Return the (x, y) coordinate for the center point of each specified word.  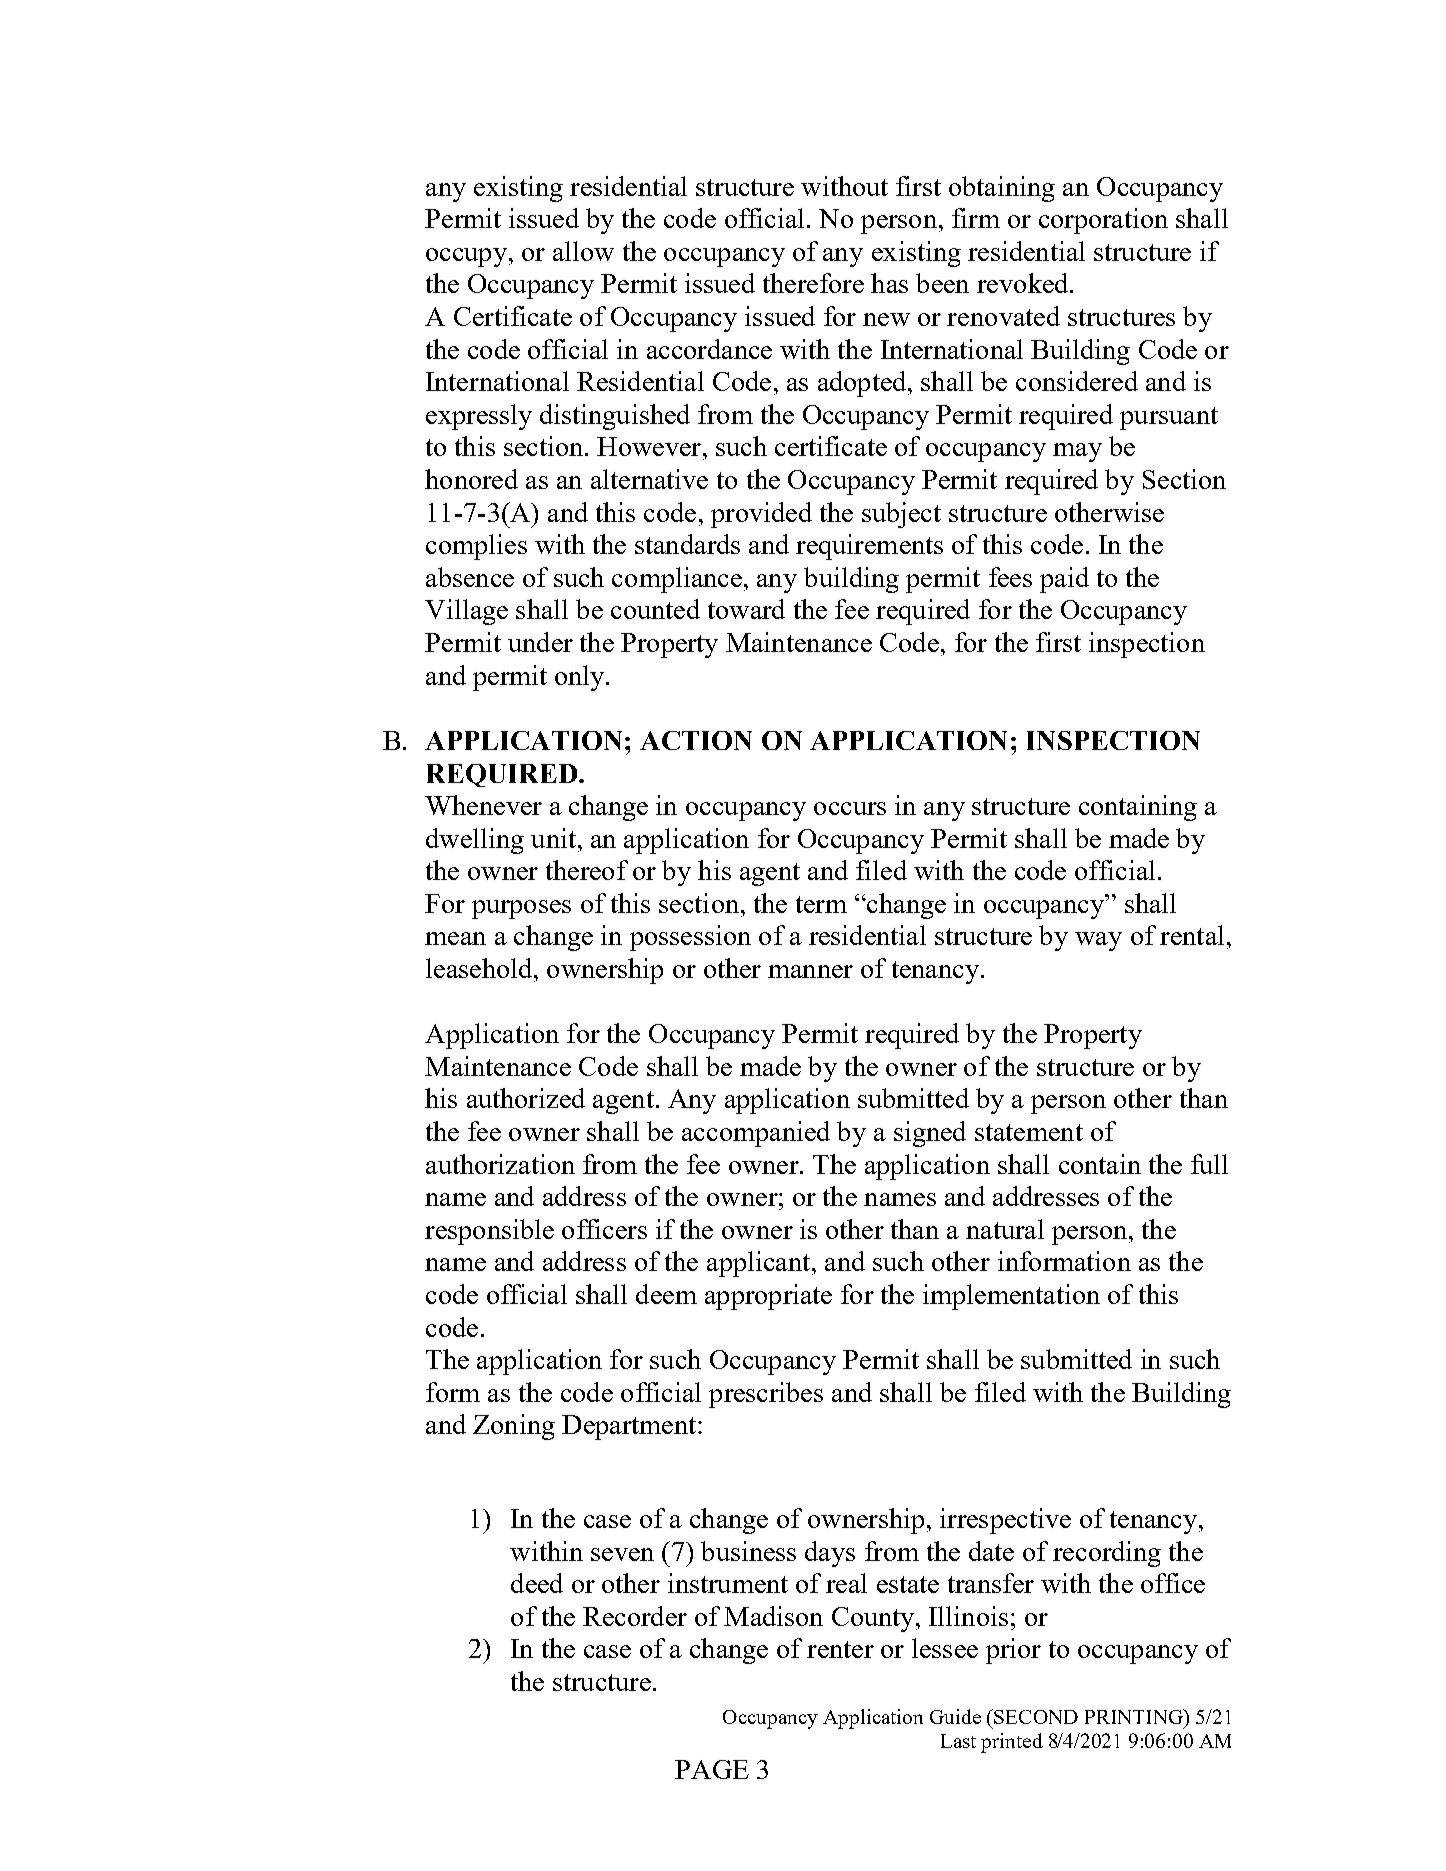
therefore (813, 283)
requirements (869, 547)
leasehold (480, 968)
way (1098, 941)
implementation (1011, 1297)
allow (583, 251)
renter (840, 1649)
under (540, 642)
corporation (1103, 221)
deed (537, 1583)
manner (810, 971)
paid (1064, 580)
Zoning (514, 1427)
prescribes (766, 1395)
